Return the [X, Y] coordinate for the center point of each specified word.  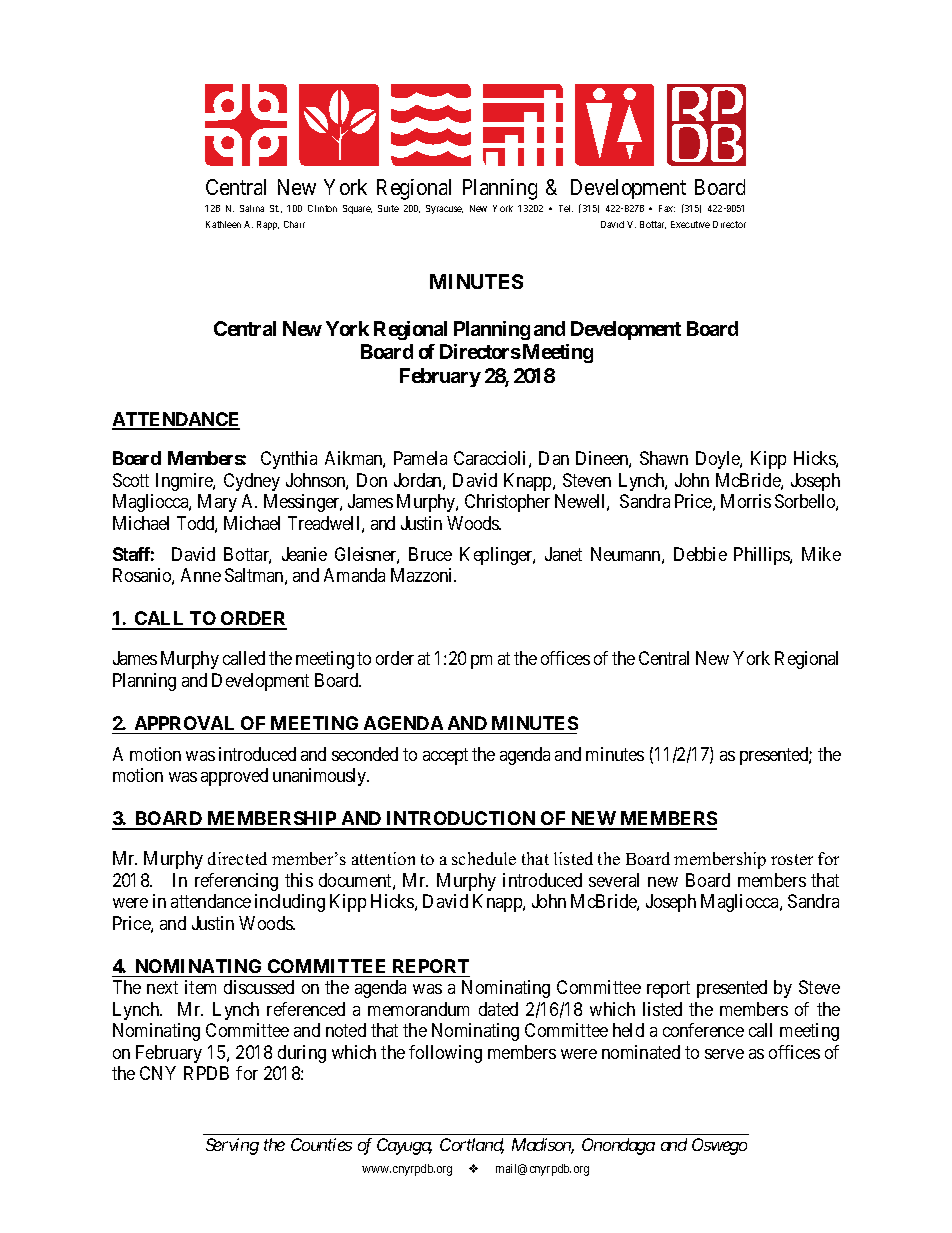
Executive [690, 224]
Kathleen [223, 224]
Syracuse [444, 209]
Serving [232, 1146]
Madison [543, 1146]
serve [724, 1054]
